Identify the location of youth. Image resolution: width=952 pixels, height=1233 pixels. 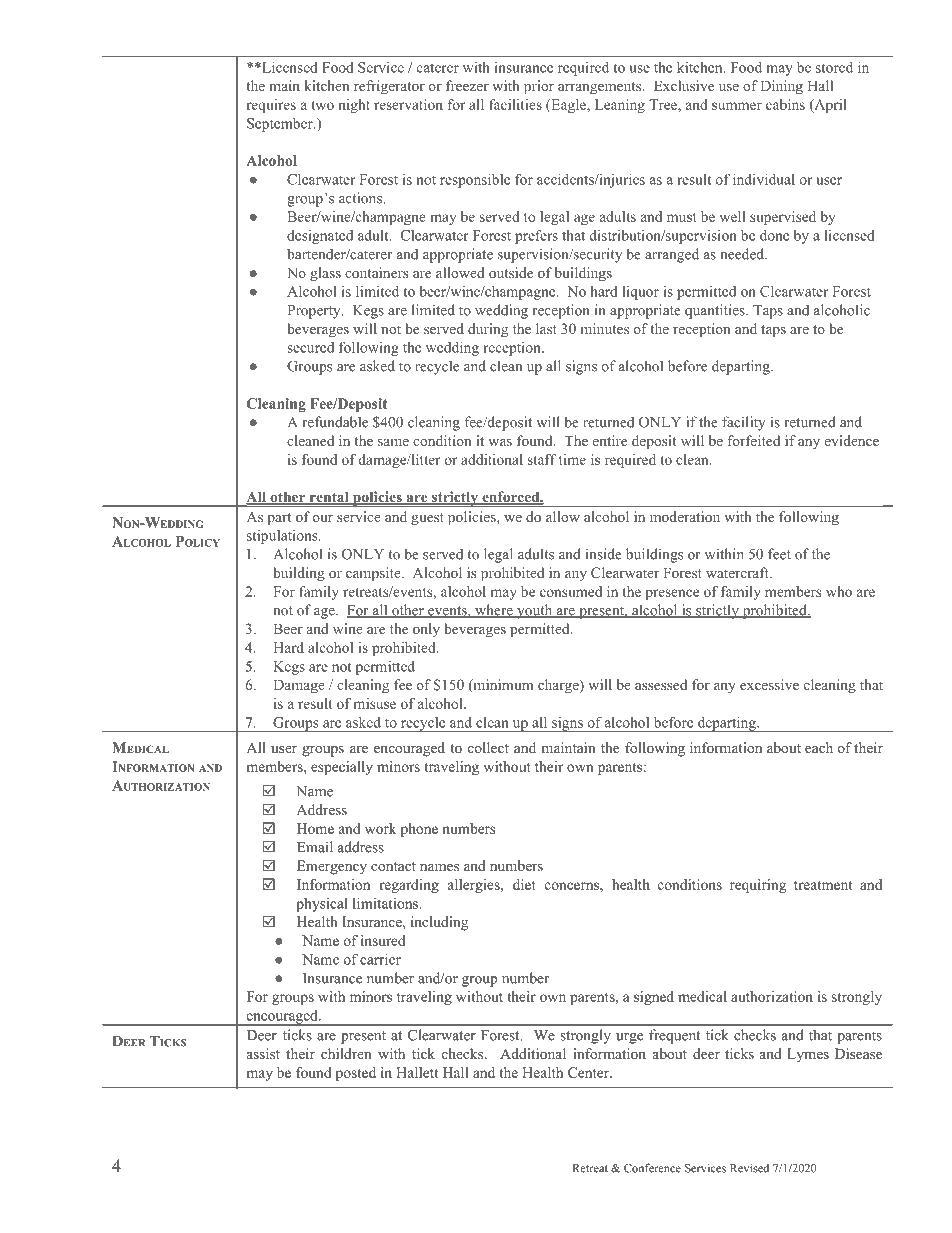
(535, 611).
